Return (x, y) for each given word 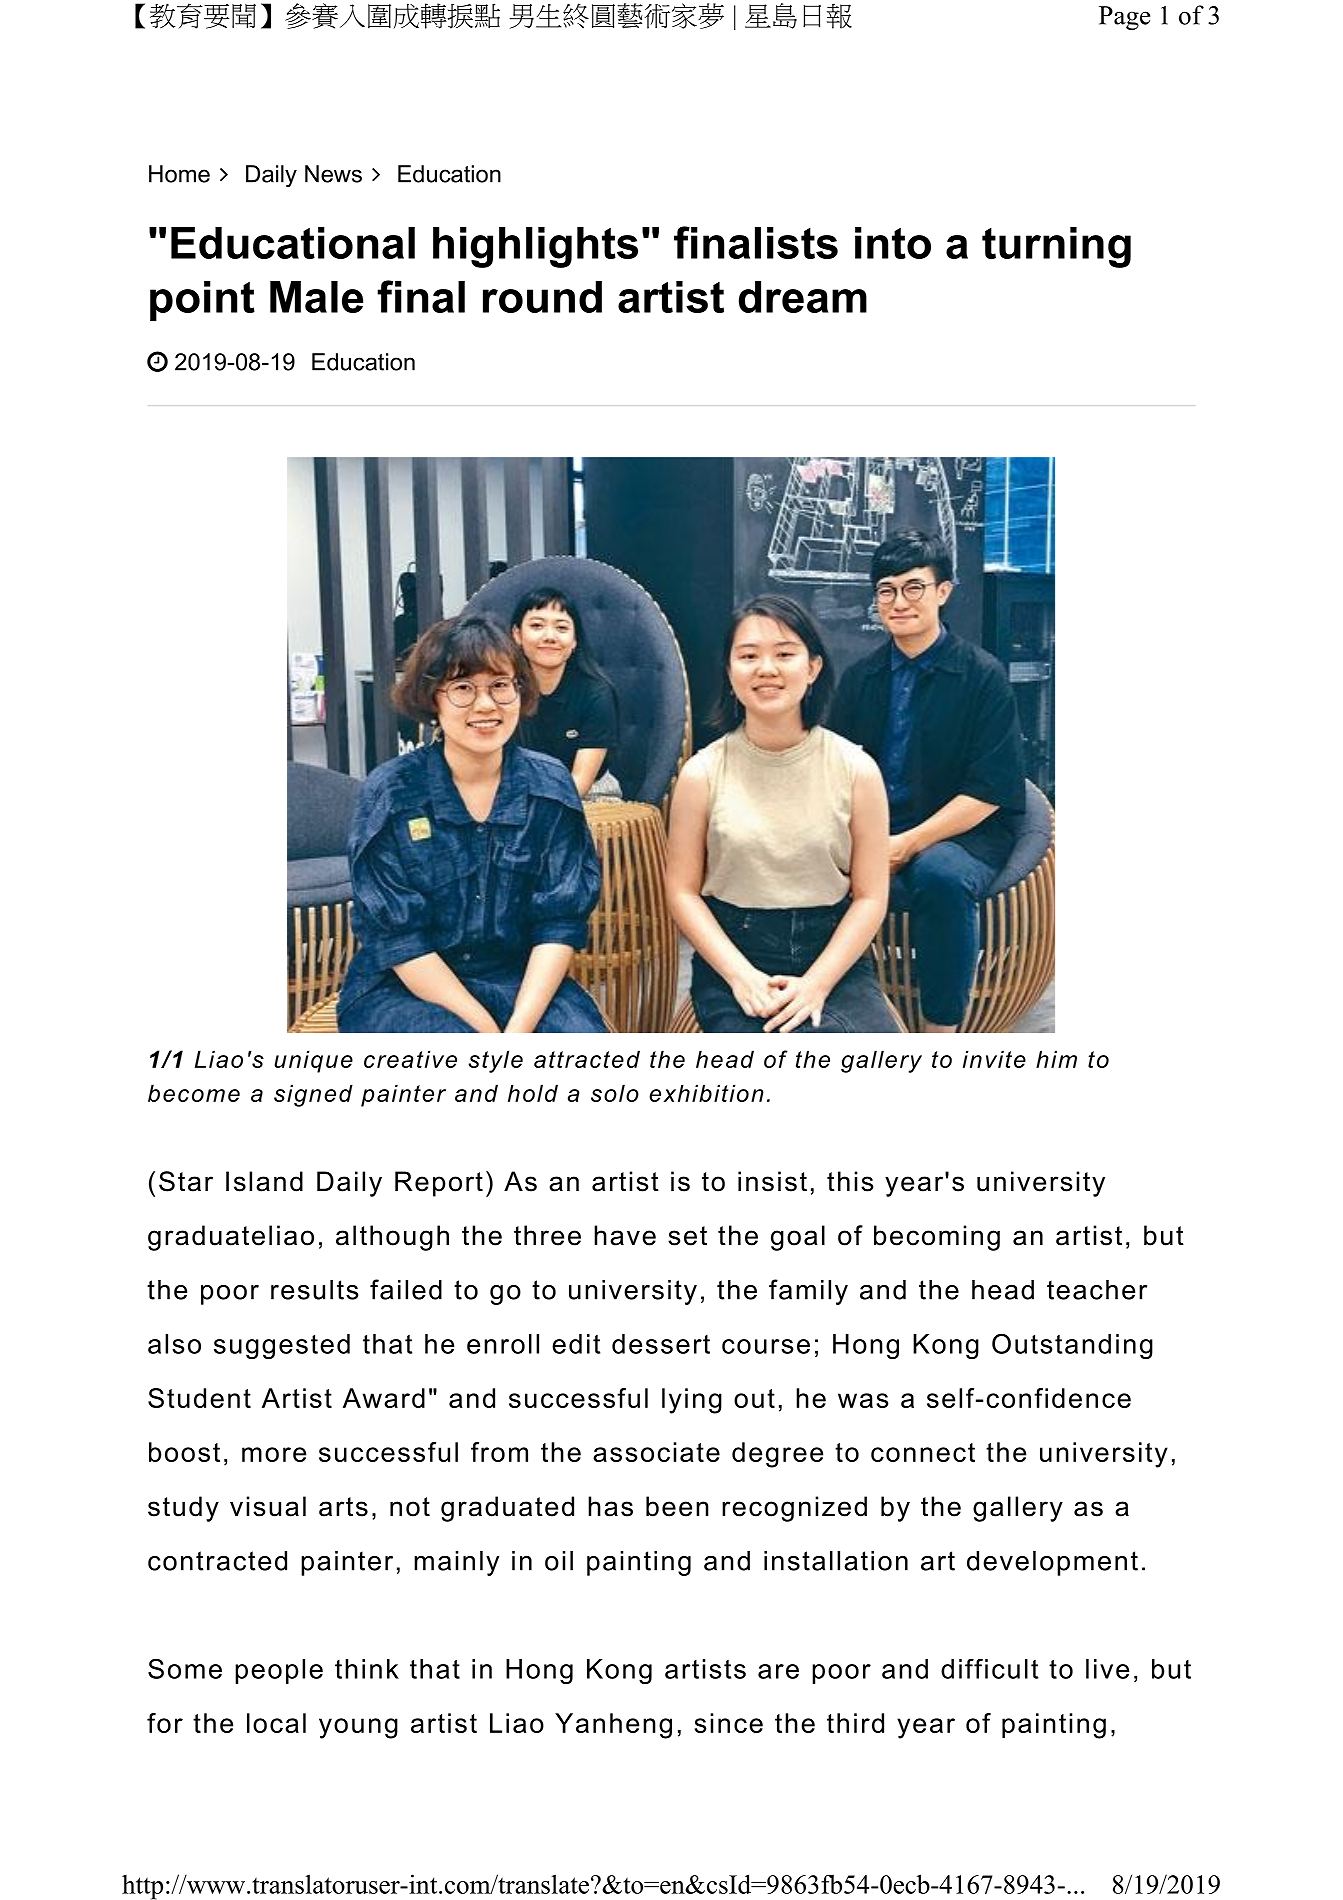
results (314, 1290)
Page (1124, 18)
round (542, 297)
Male (316, 297)
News (333, 174)
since (729, 1723)
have (625, 1235)
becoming (937, 1238)
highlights (535, 247)
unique (313, 1061)
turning (1056, 247)
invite (994, 1059)
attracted (587, 1059)
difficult (989, 1668)
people (279, 1671)
